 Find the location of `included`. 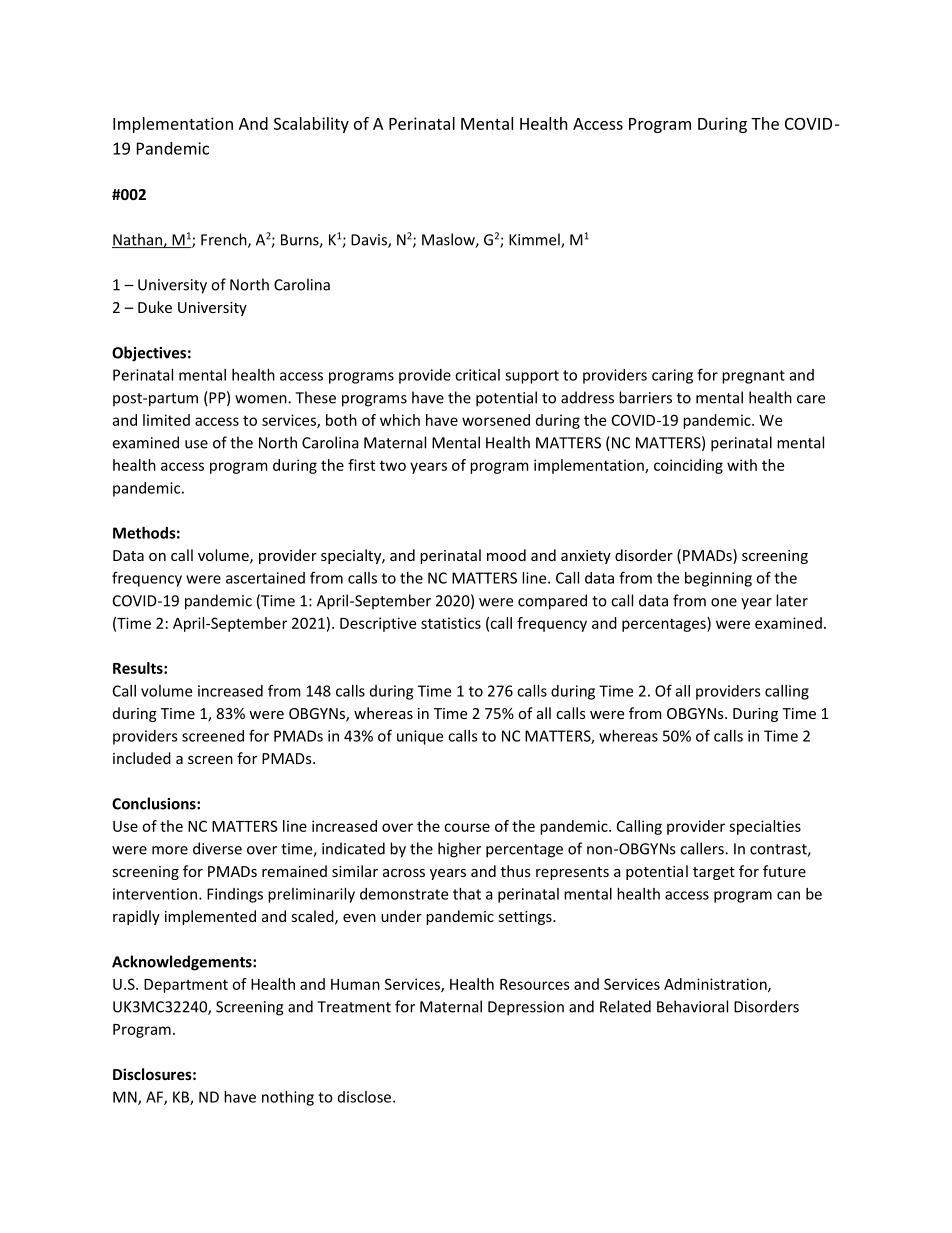

included is located at coordinates (142, 758).
